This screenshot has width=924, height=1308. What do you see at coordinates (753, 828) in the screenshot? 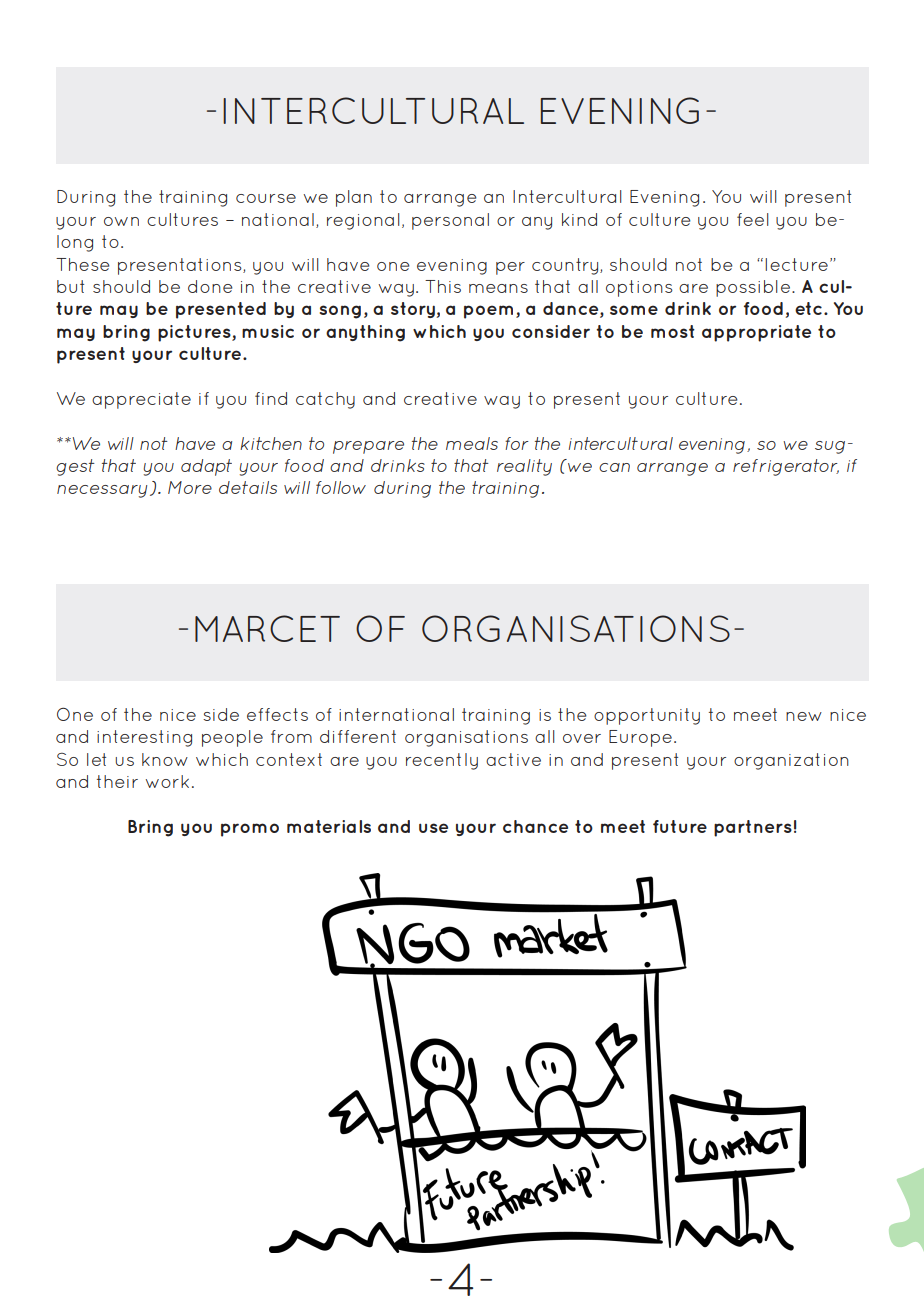
I see `partners` at bounding box center [753, 828].
